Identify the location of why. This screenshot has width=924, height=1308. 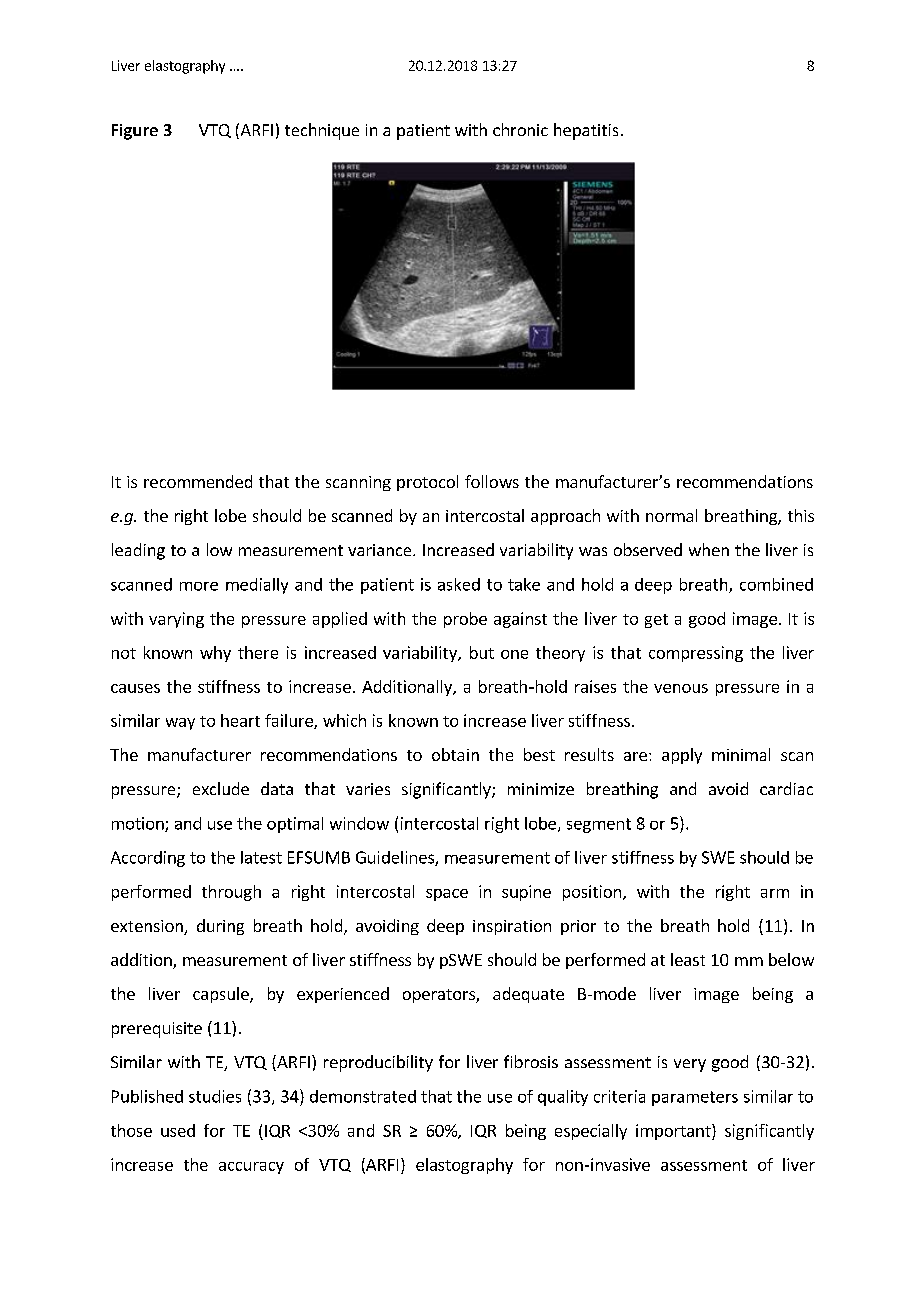
(215, 654).
